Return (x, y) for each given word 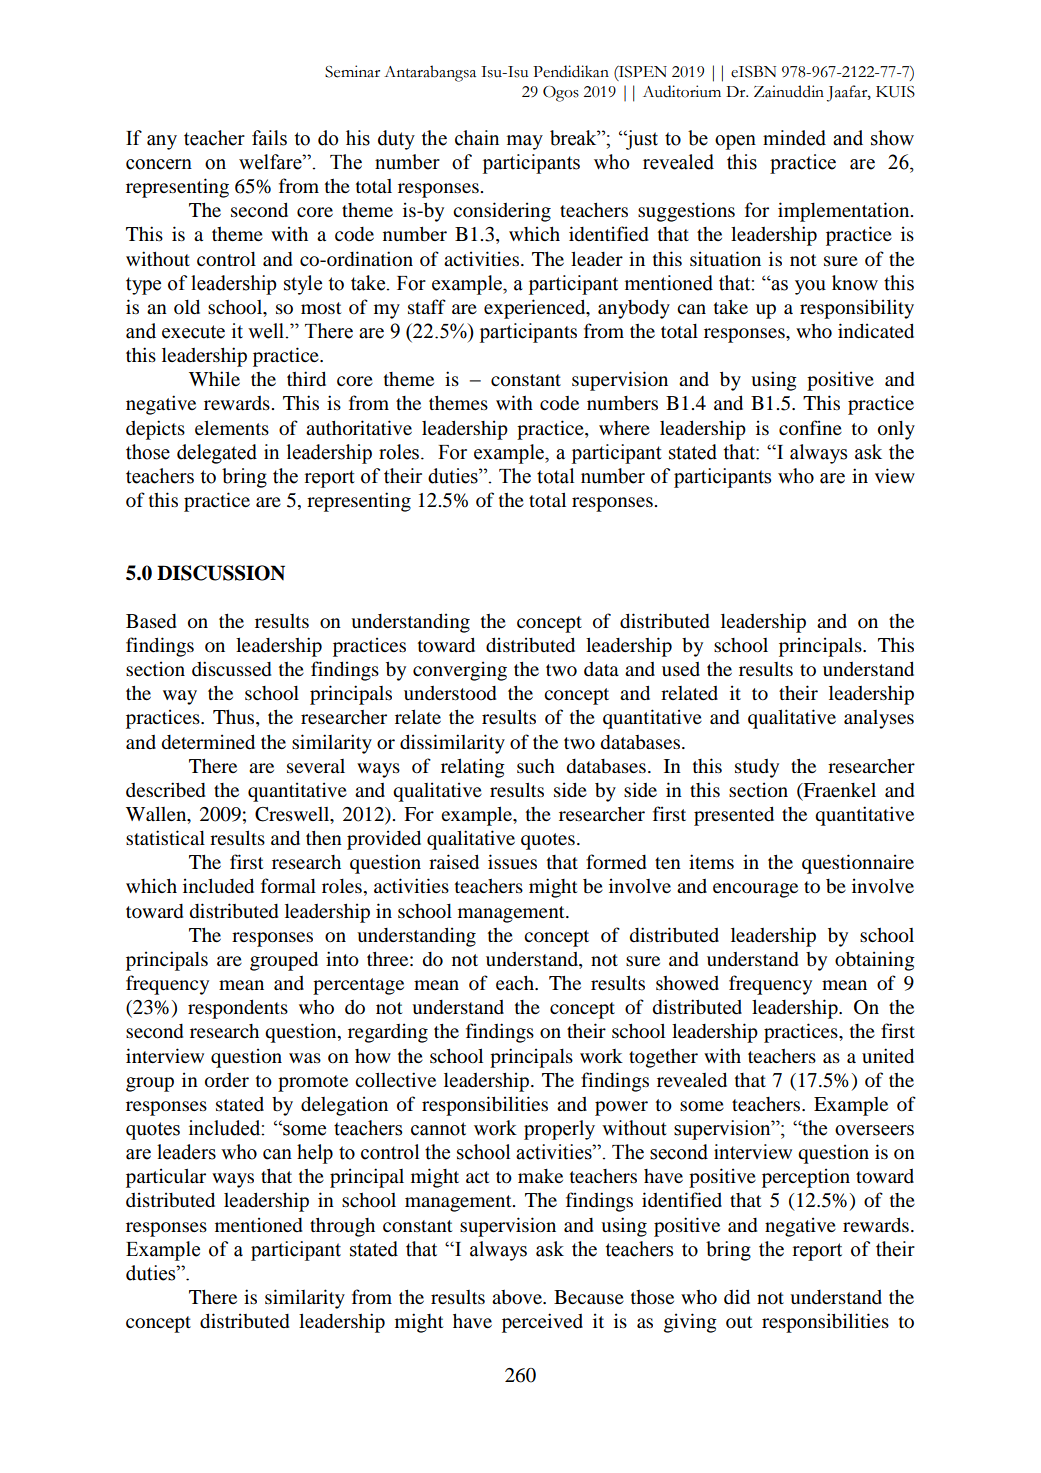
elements (232, 427)
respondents (238, 1009)
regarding (388, 1033)
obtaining (875, 961)
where (624, 428)
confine (810, 428)
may (525, 142)
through (342, 1227)
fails (269, 138)
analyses (879, 719)
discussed (231, 669)
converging (460, 671)
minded (794, 138)
